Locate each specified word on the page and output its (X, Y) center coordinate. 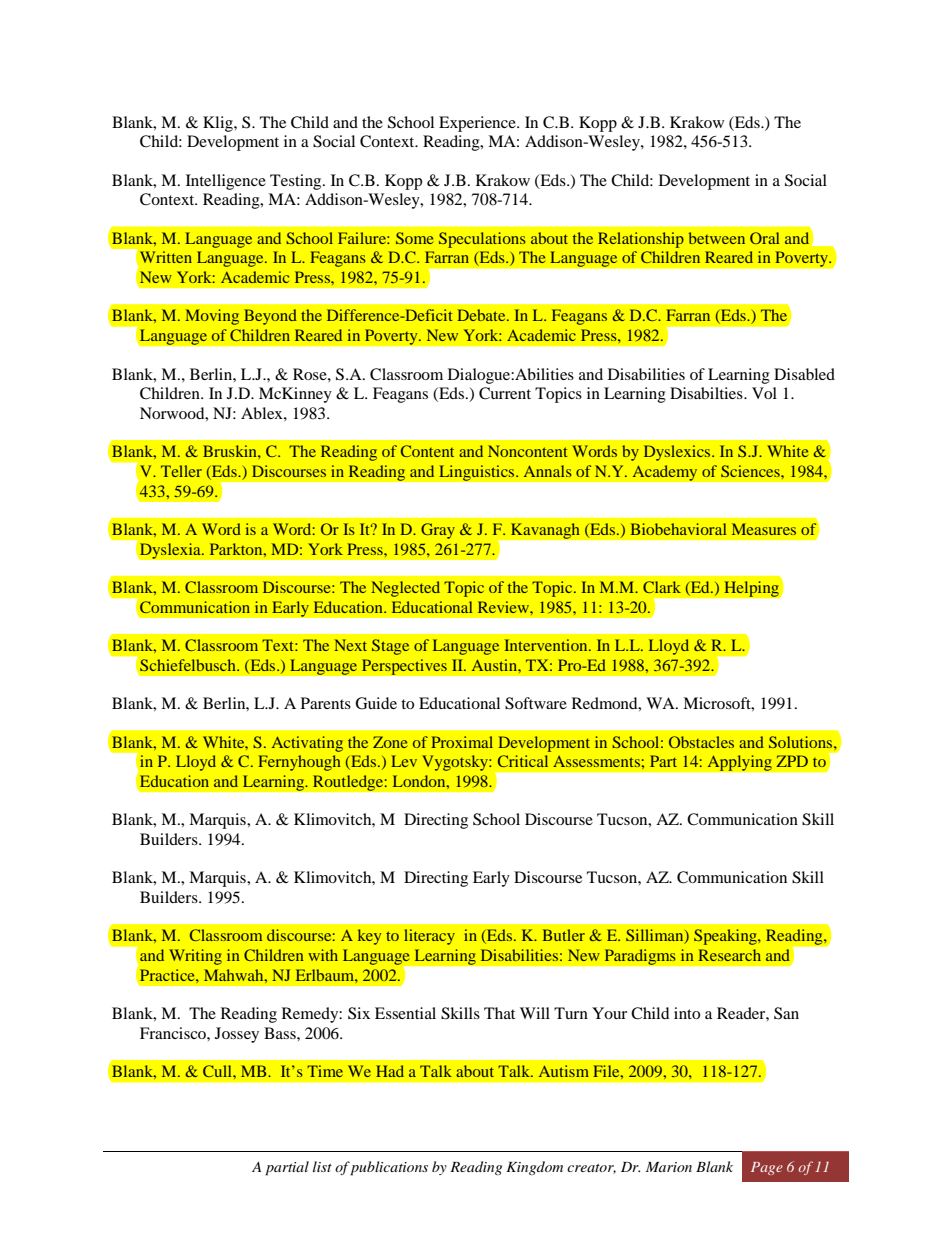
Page (767, 1168)
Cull (218, 1071)
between (717, 238)
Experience (478, 124)
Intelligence (226, 182)
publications (389, 1168)
